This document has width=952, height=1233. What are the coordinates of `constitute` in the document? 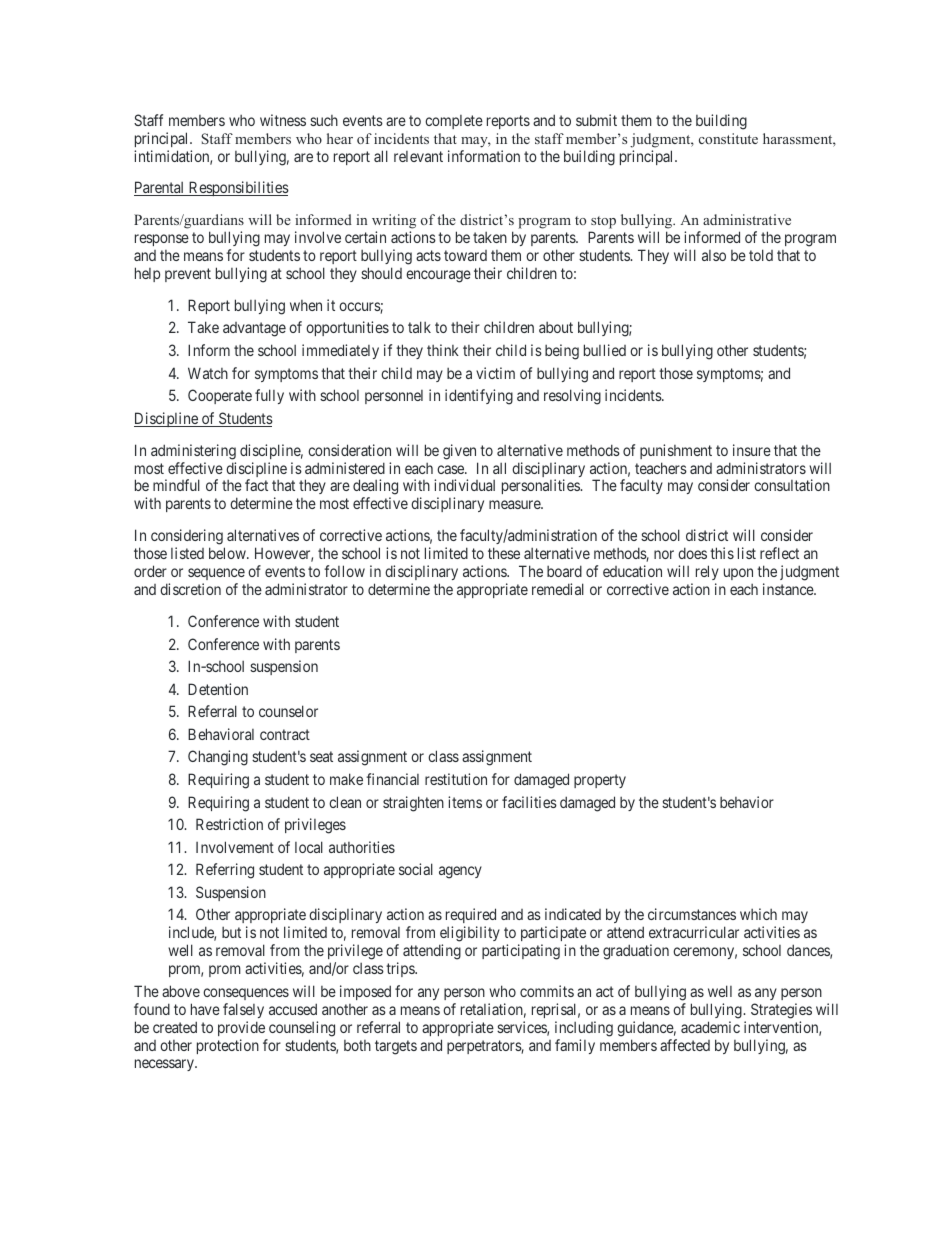 It's located at (728, 138).
